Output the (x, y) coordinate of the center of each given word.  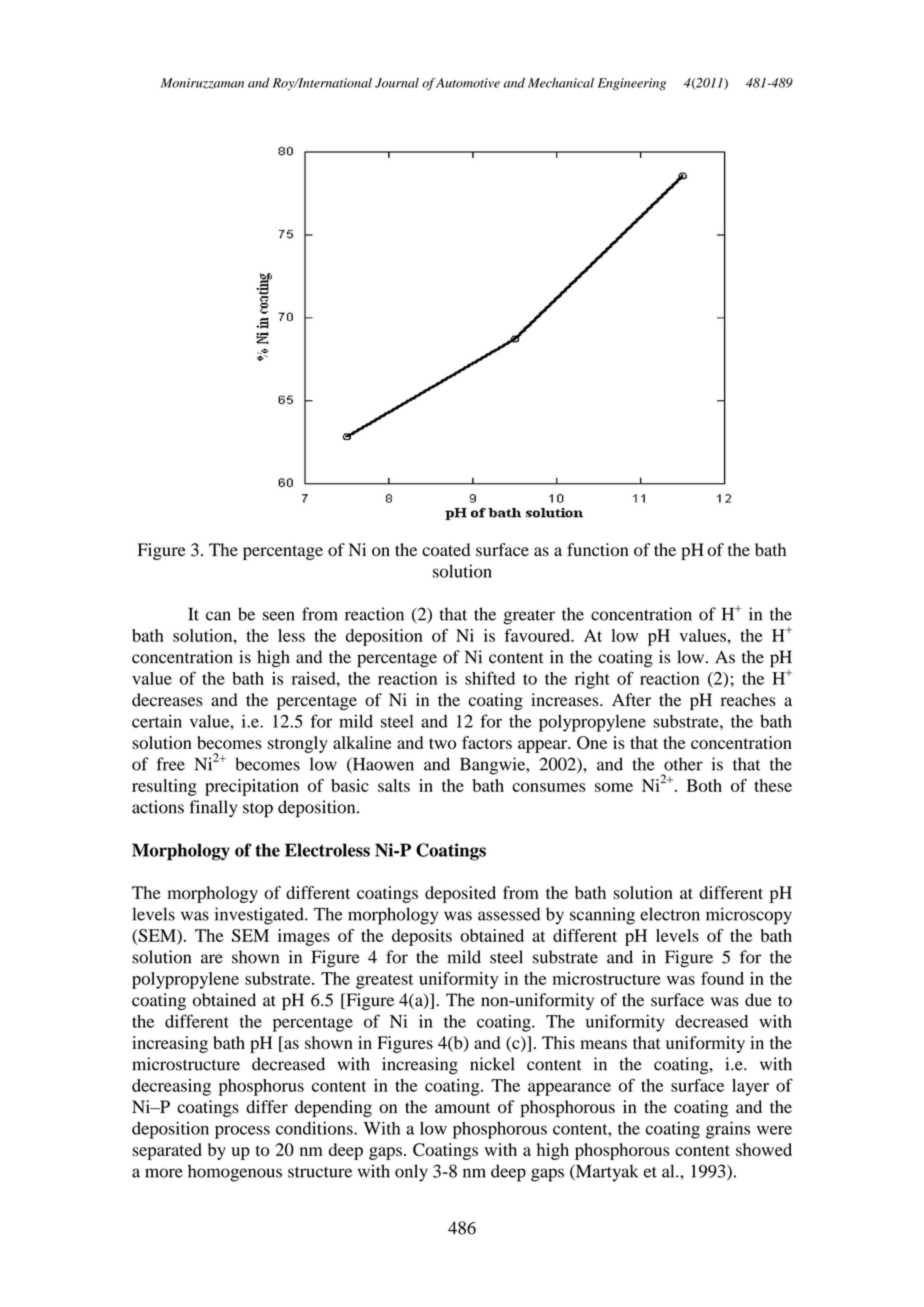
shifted (490, 678)
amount (462, 1108)
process (242, 1132)
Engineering (632, 84)
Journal (397, 83)
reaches (748, 700)
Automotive (467, 83)
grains (728, 1130)
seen (278, 616)
